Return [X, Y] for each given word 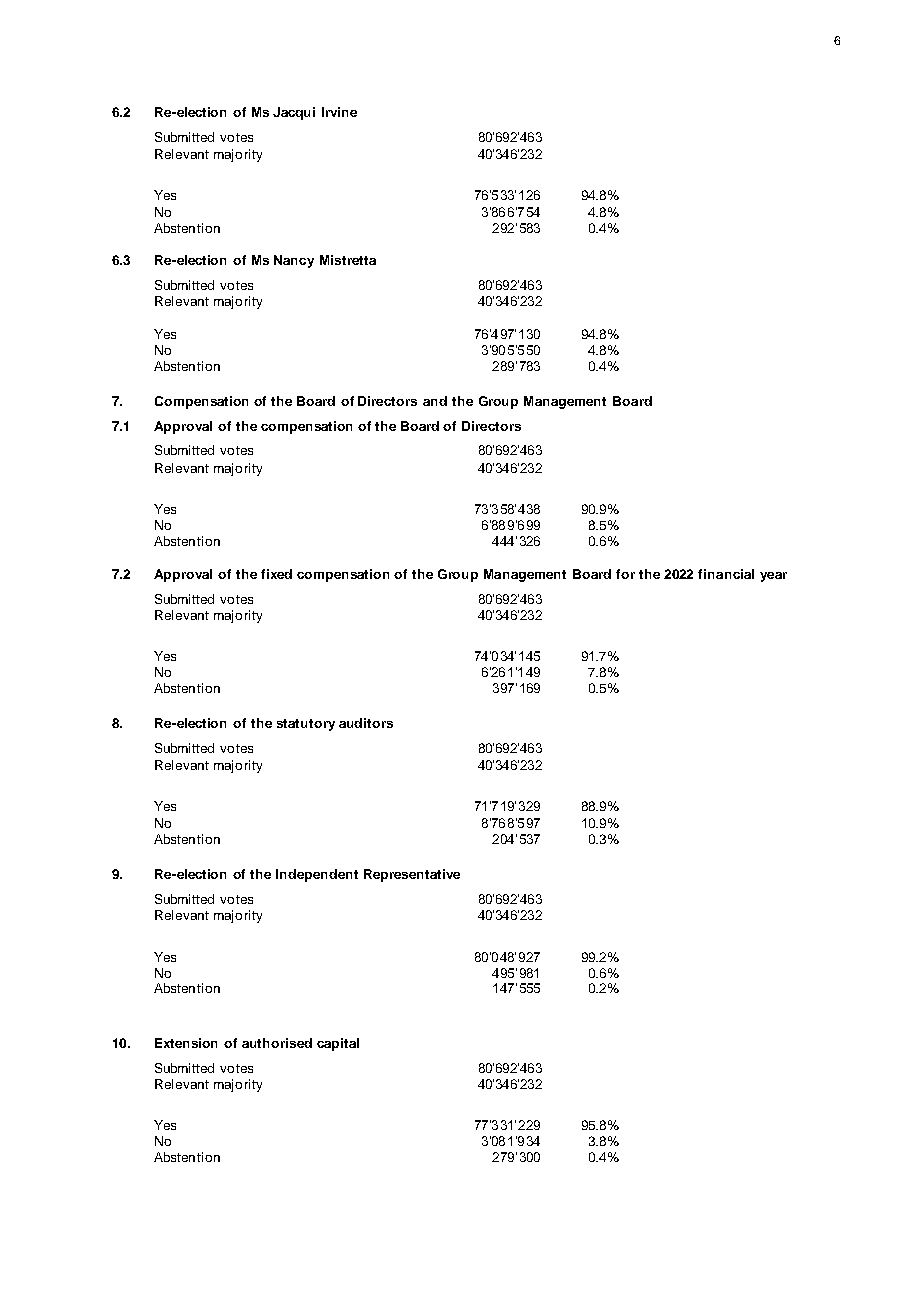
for [625, 574]
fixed [276, 574]
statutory [306, 725]
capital [338, 1044]
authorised [277, 1043]
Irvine [339, 112]
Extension [186, 1043]
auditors [366, 723]
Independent [317, 875]
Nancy [294, 261]
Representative [412, 875]
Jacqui [294, 113]
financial [726, 574]
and [435, 401]
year [773, 577]
